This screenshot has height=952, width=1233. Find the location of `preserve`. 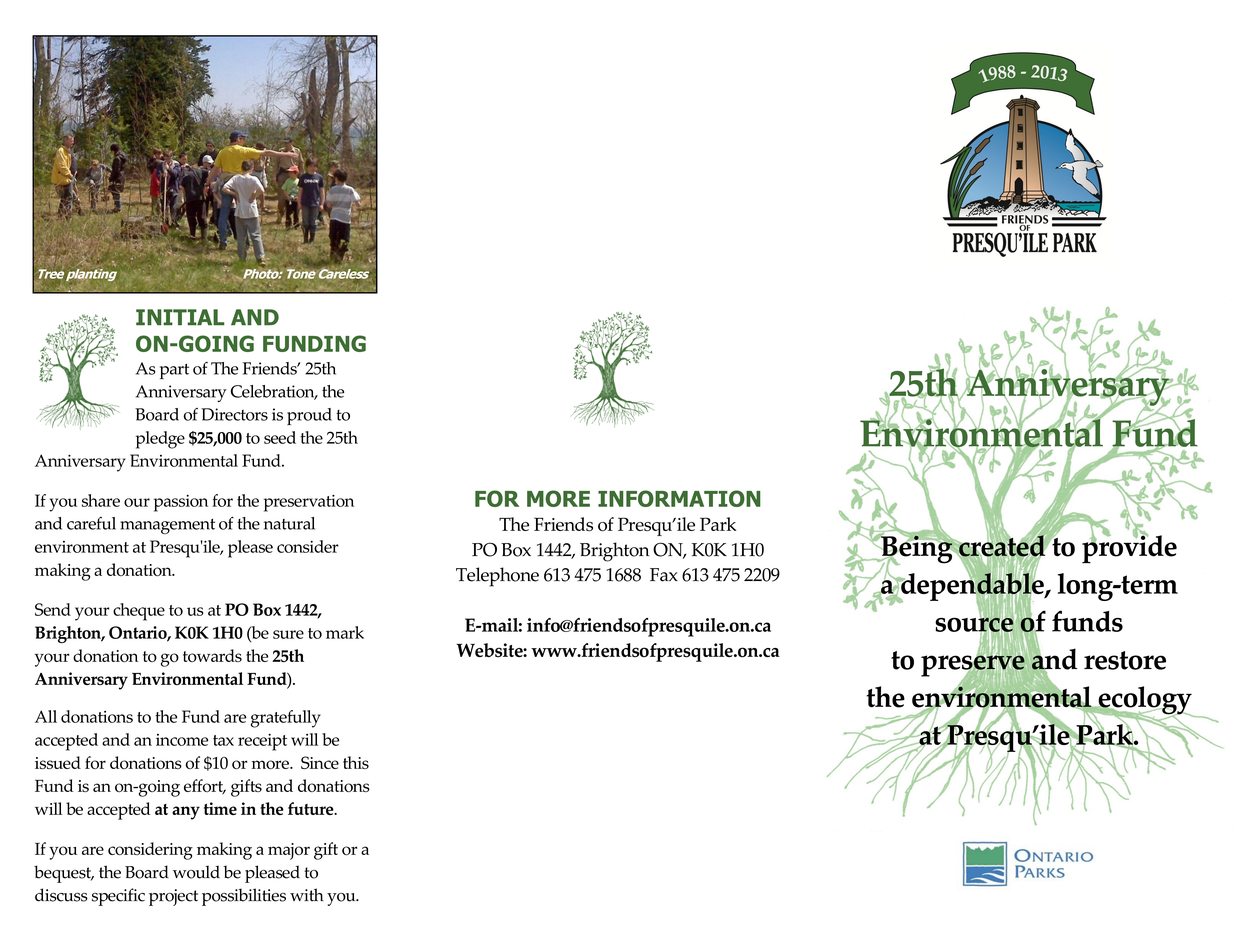

preserve is located at coordinates (973, 666).
